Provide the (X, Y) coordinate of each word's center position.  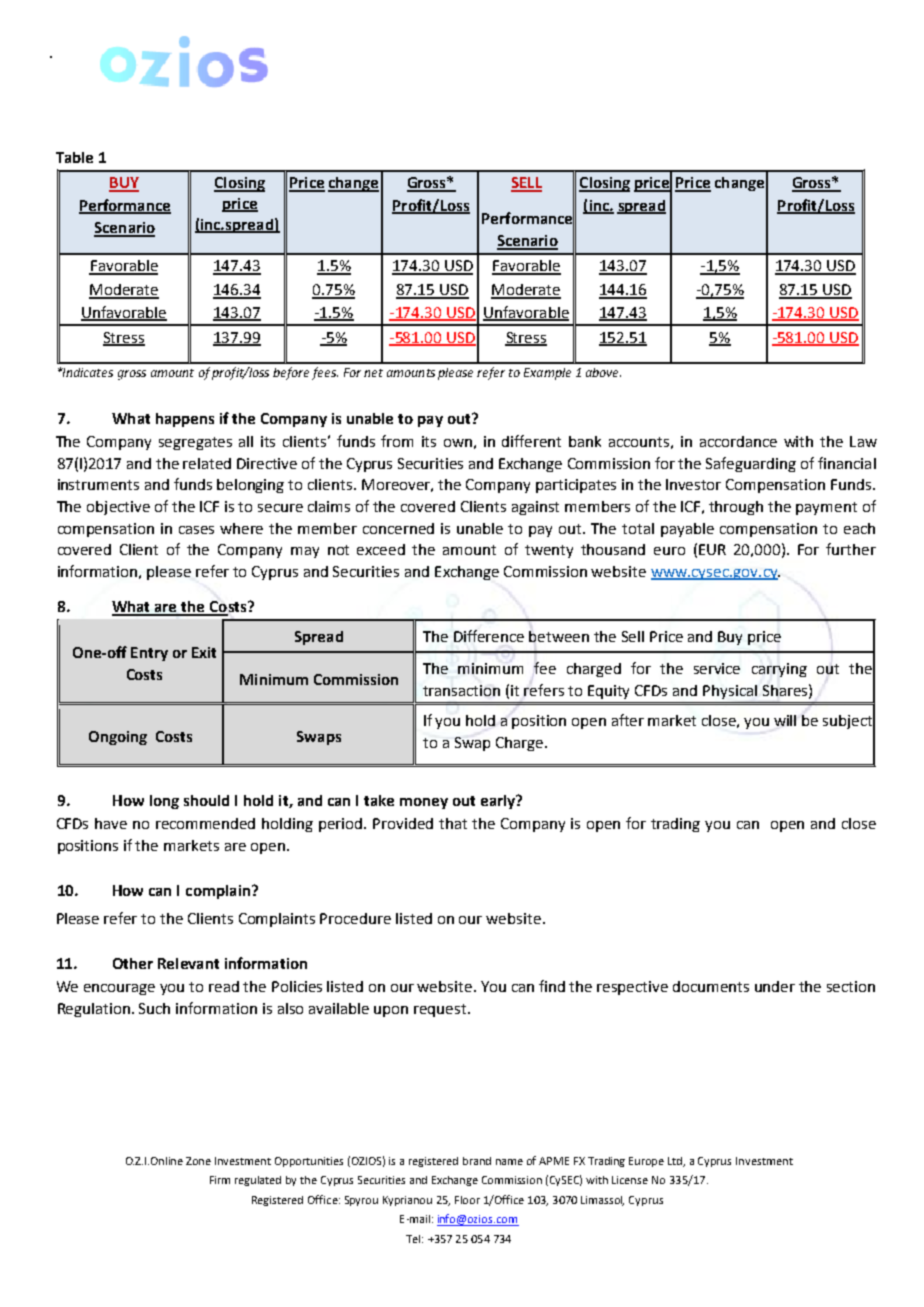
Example (547, 374)
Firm (220, 1180)
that (453, 823)
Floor (467, 1200)
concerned (398, 528)
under (775, 986)
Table (74, 157)
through (736, 508)
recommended (205, 823)
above (603, 372)
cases (196, 530)
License (630, 1180)
